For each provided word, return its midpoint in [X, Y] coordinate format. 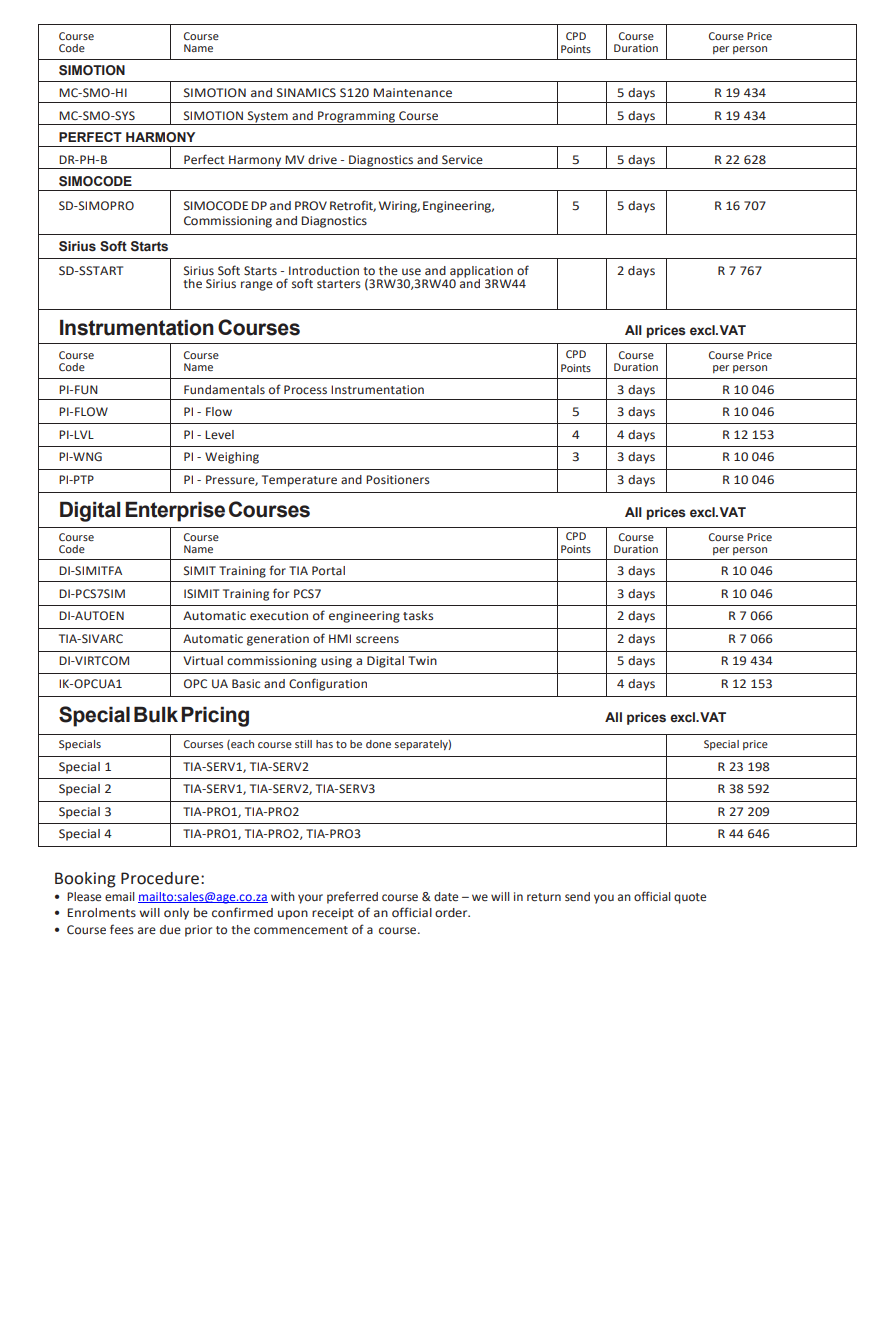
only [176, 914]
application [481, 273]
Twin [422, 660]
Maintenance [412, 93]
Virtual [203, 660]
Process [305, 390]
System [267, 118]
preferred [352, 897]
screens [377, 639]
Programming [356, 118]
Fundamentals [224, 389]
